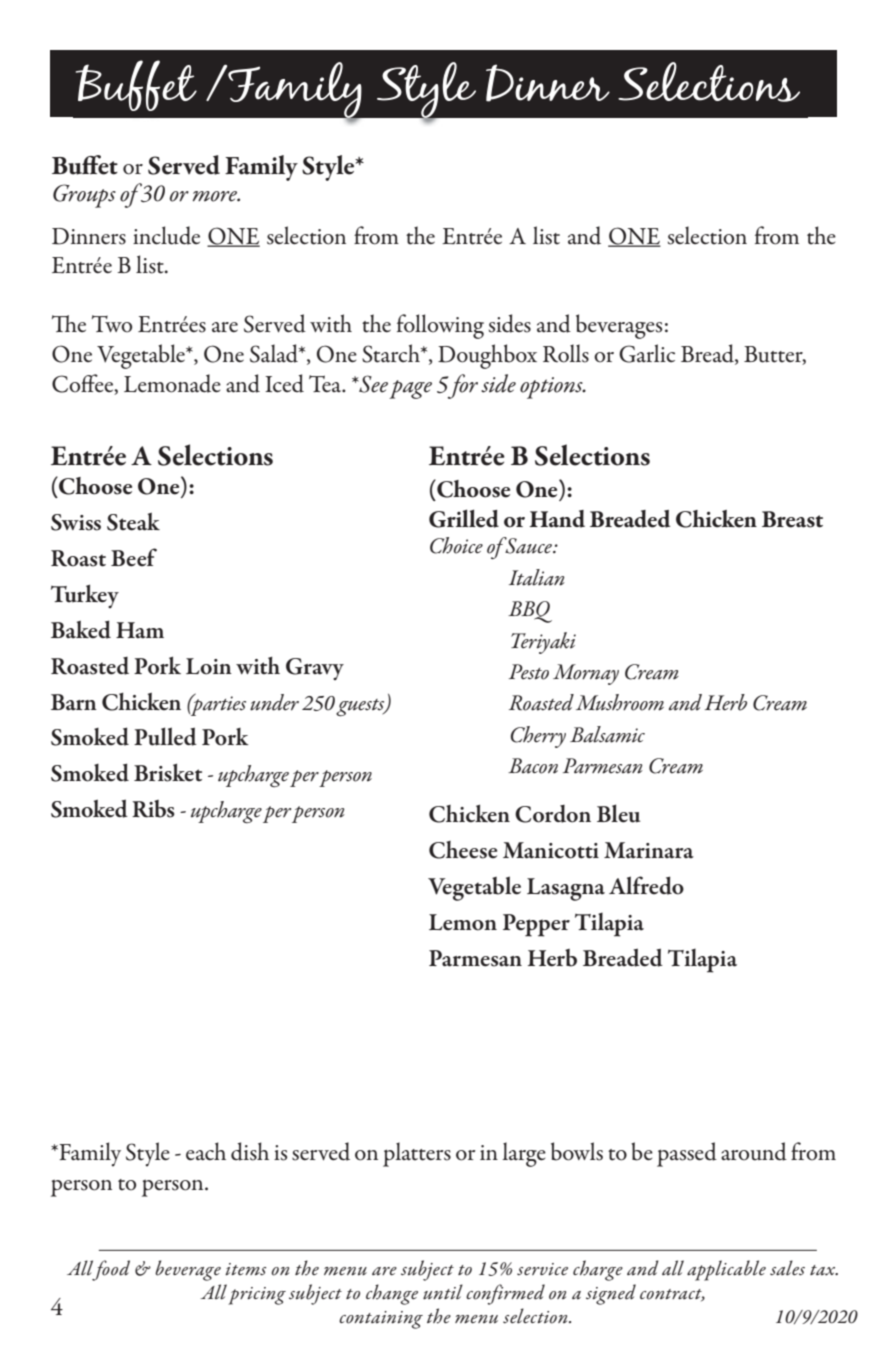  What do you see at coordinates (726, 1270) in the screenshot?
I see `applicable` at bounding box center [726, 1270].
